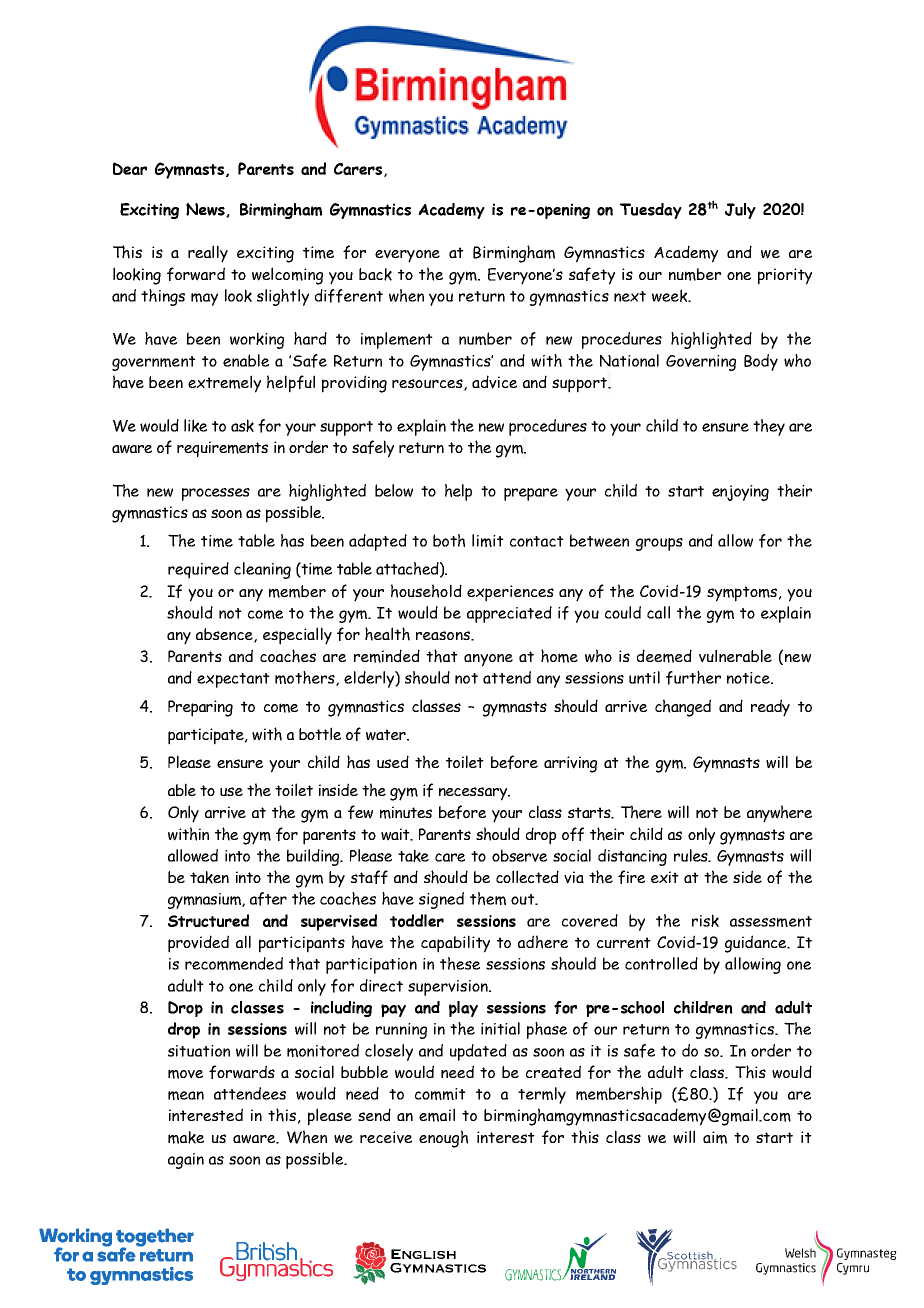 The width and height of the screenshot is (924, 1308). Describe the element at coordinates (186, 1137) in the screenshot. I see `make` at that location.
